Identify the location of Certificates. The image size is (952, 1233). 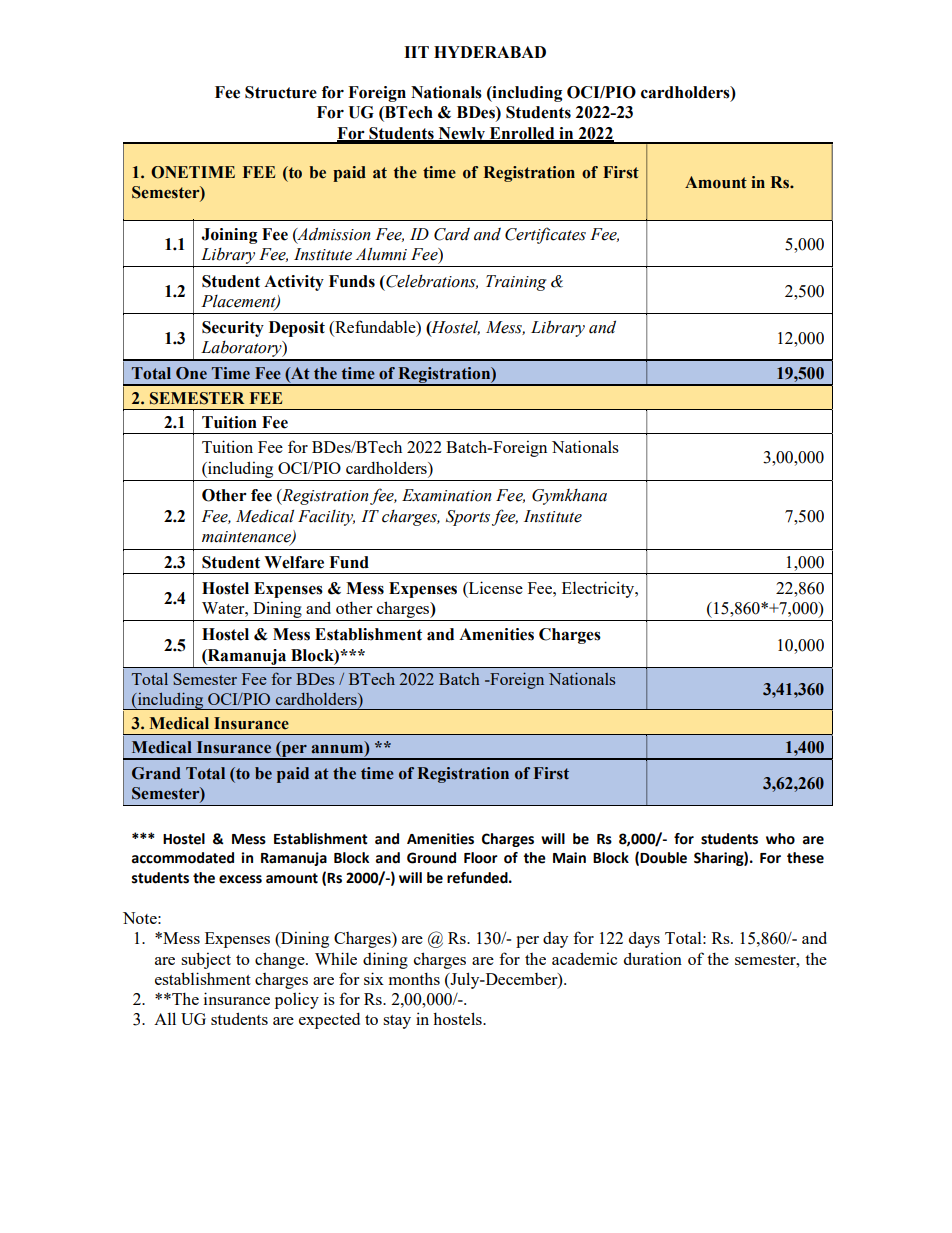
(545, 235).
